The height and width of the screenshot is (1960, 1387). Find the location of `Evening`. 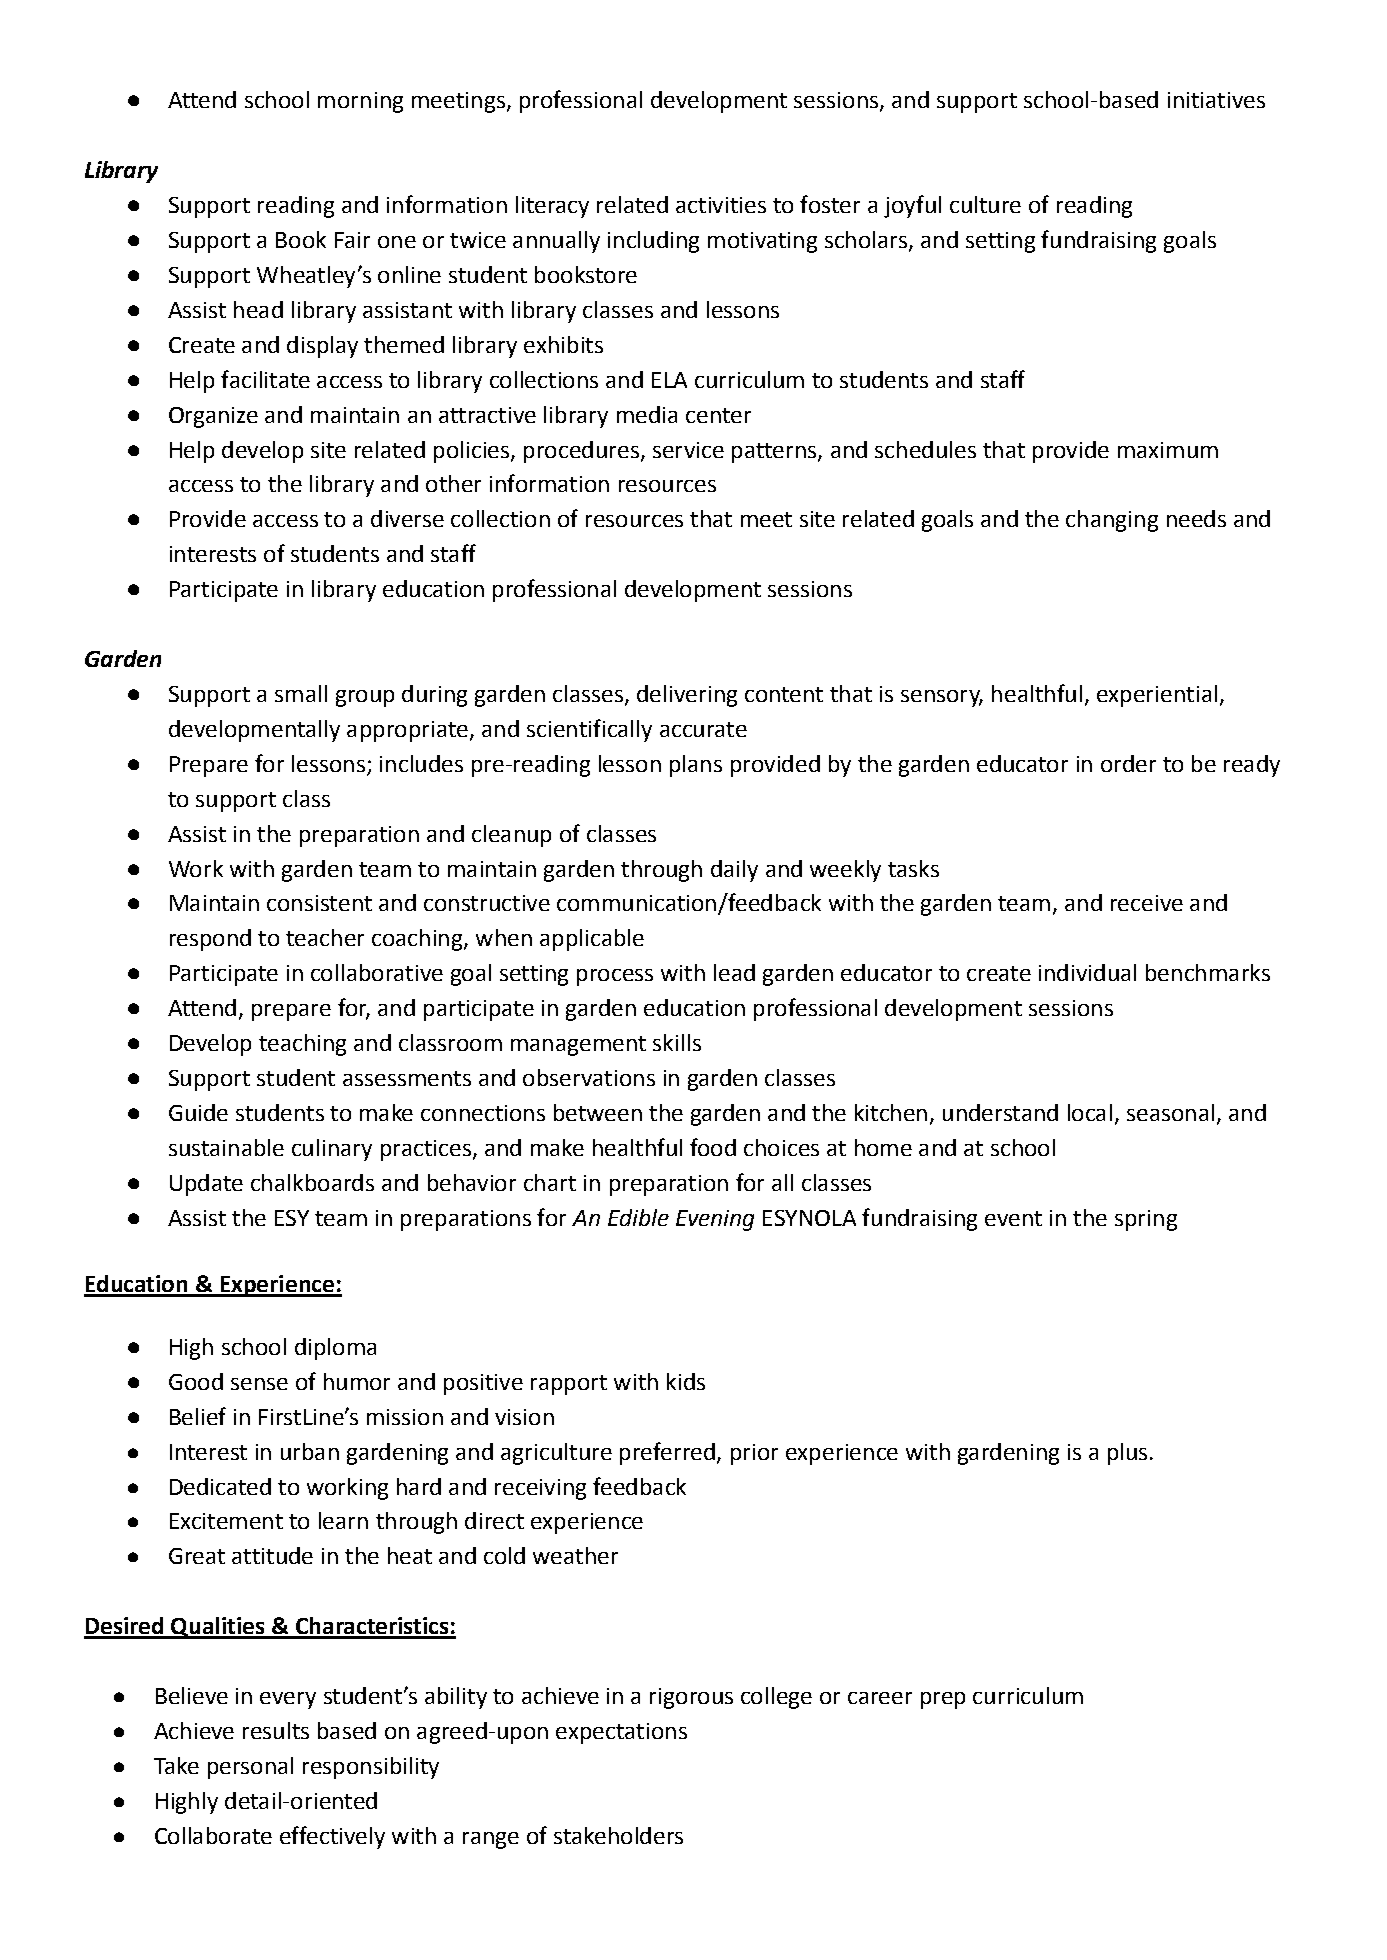

Evening is located at coordinates (715, 1220).
